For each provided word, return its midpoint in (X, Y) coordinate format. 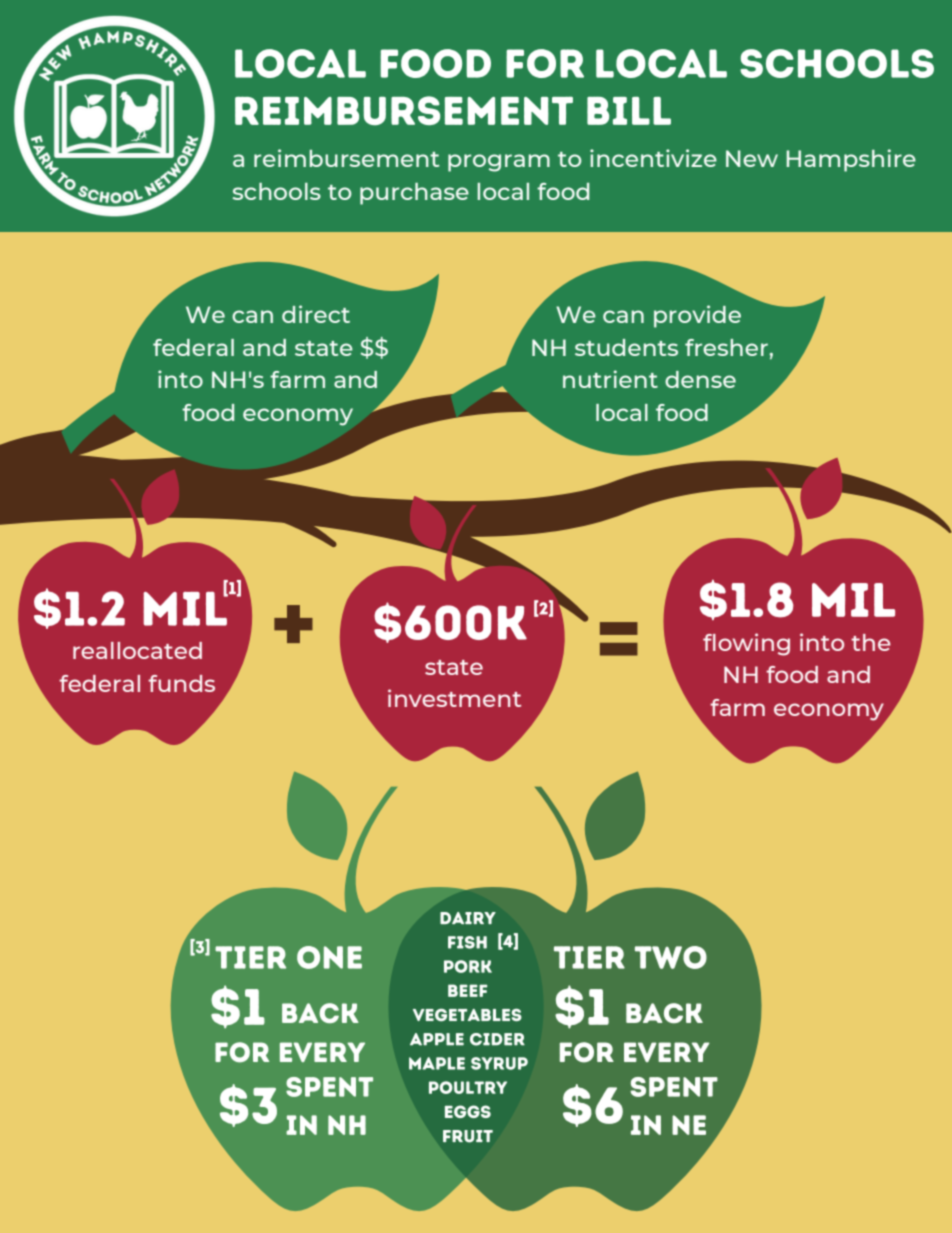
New (752, 158)
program (499, 163)
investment (454, 698)
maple (437, 1063)
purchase (414, 194)
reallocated (137, 650)
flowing (746, 644)
